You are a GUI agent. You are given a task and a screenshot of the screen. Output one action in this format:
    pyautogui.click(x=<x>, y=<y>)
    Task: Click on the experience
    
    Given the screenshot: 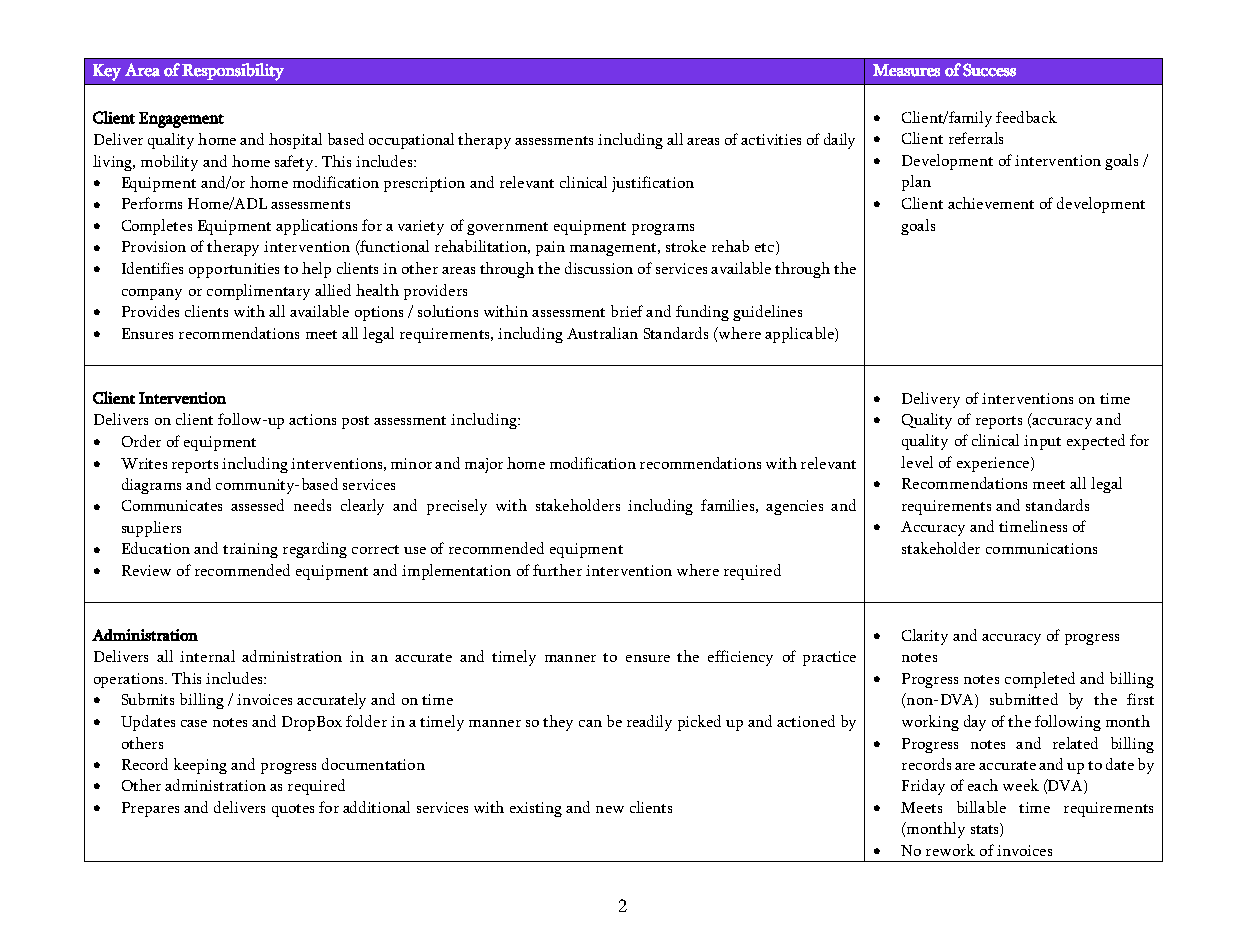 What is the action you would take?
    pyautogui.click(x=994, y=464)
